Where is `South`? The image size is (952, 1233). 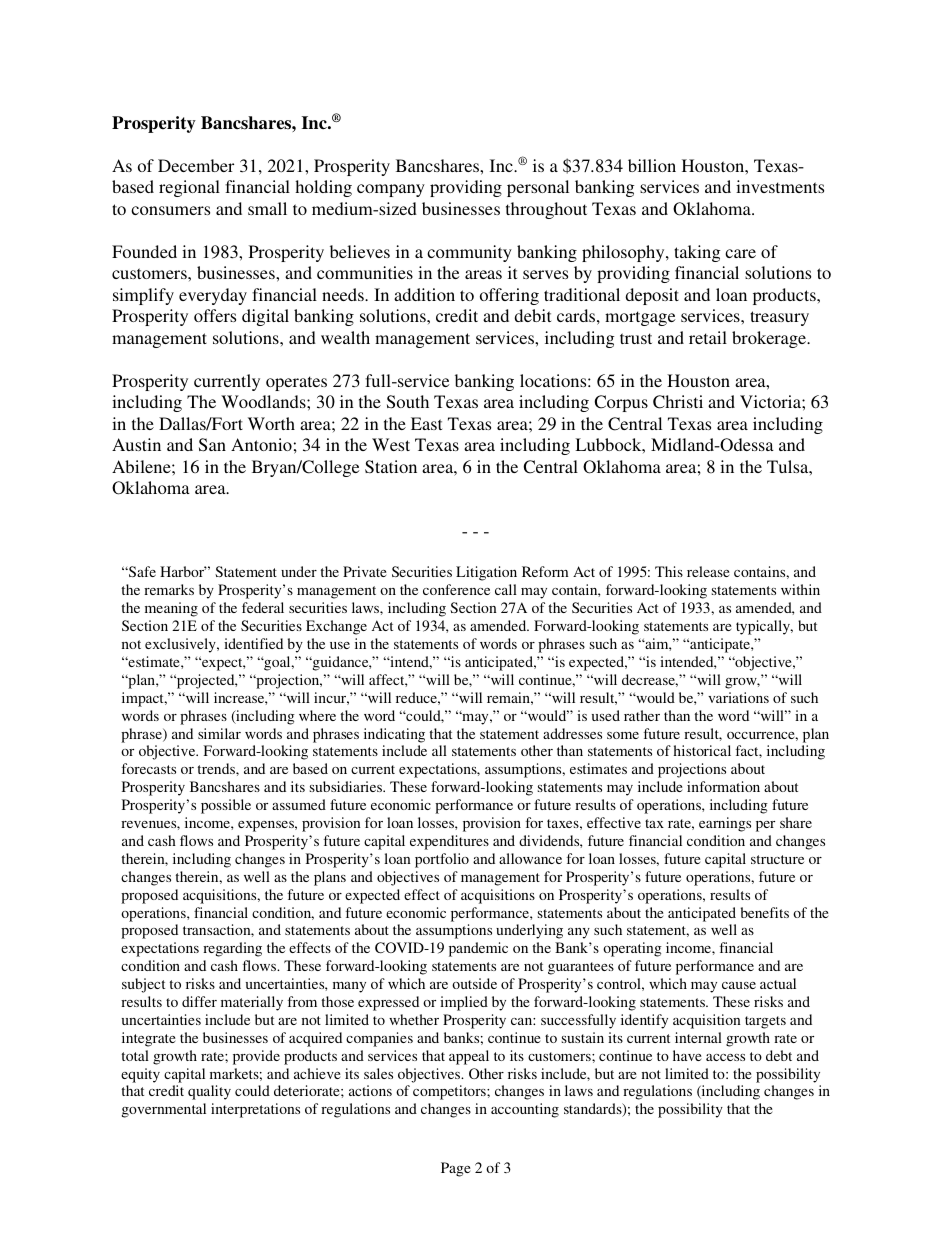 South is located at coordinates (408, 402).
